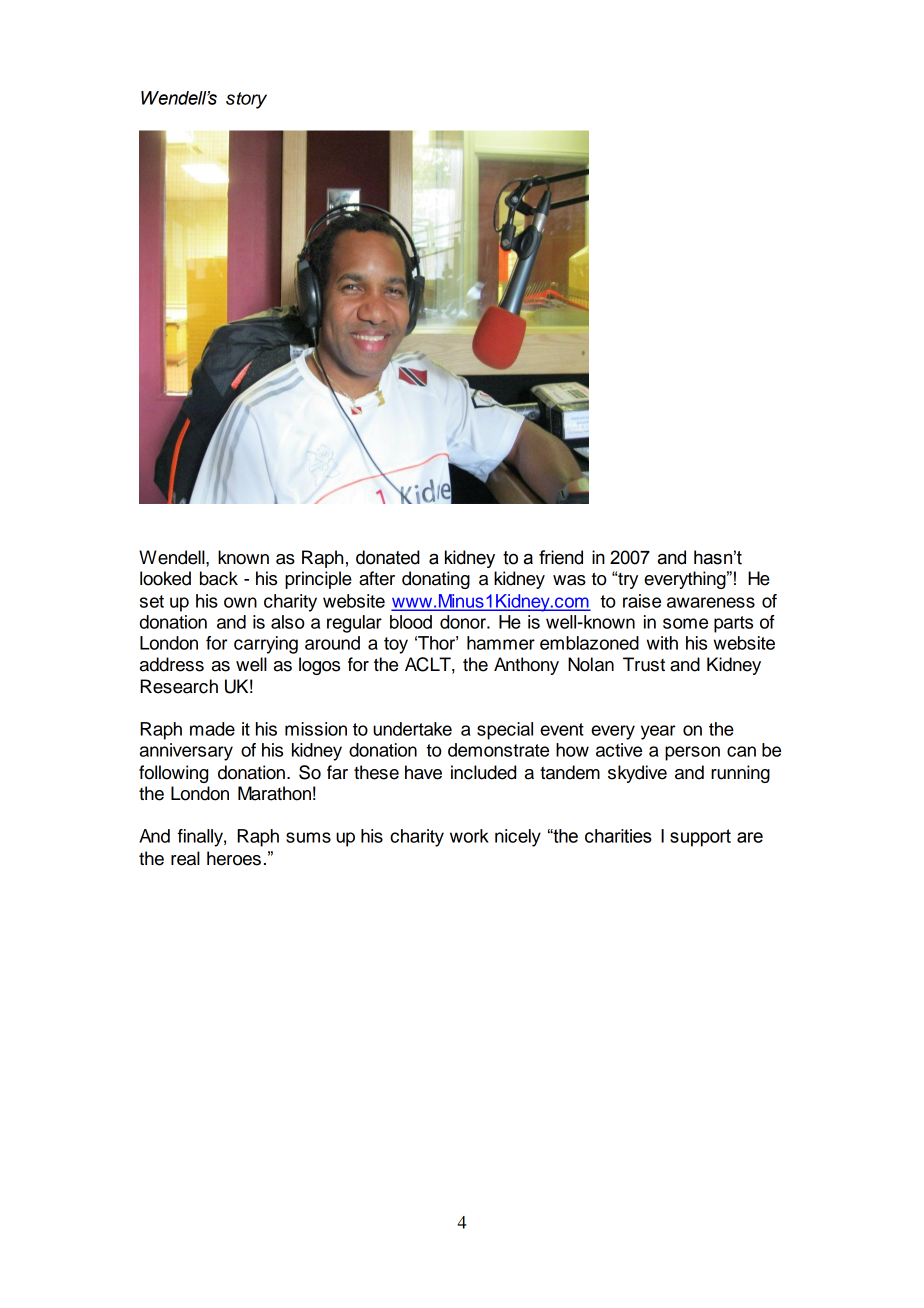 The width and height of the screenshot is (924, 1308). What do you see at coordinates (569, 580) in the screenshot?
I see `was` at bounding box center [569, 580].
